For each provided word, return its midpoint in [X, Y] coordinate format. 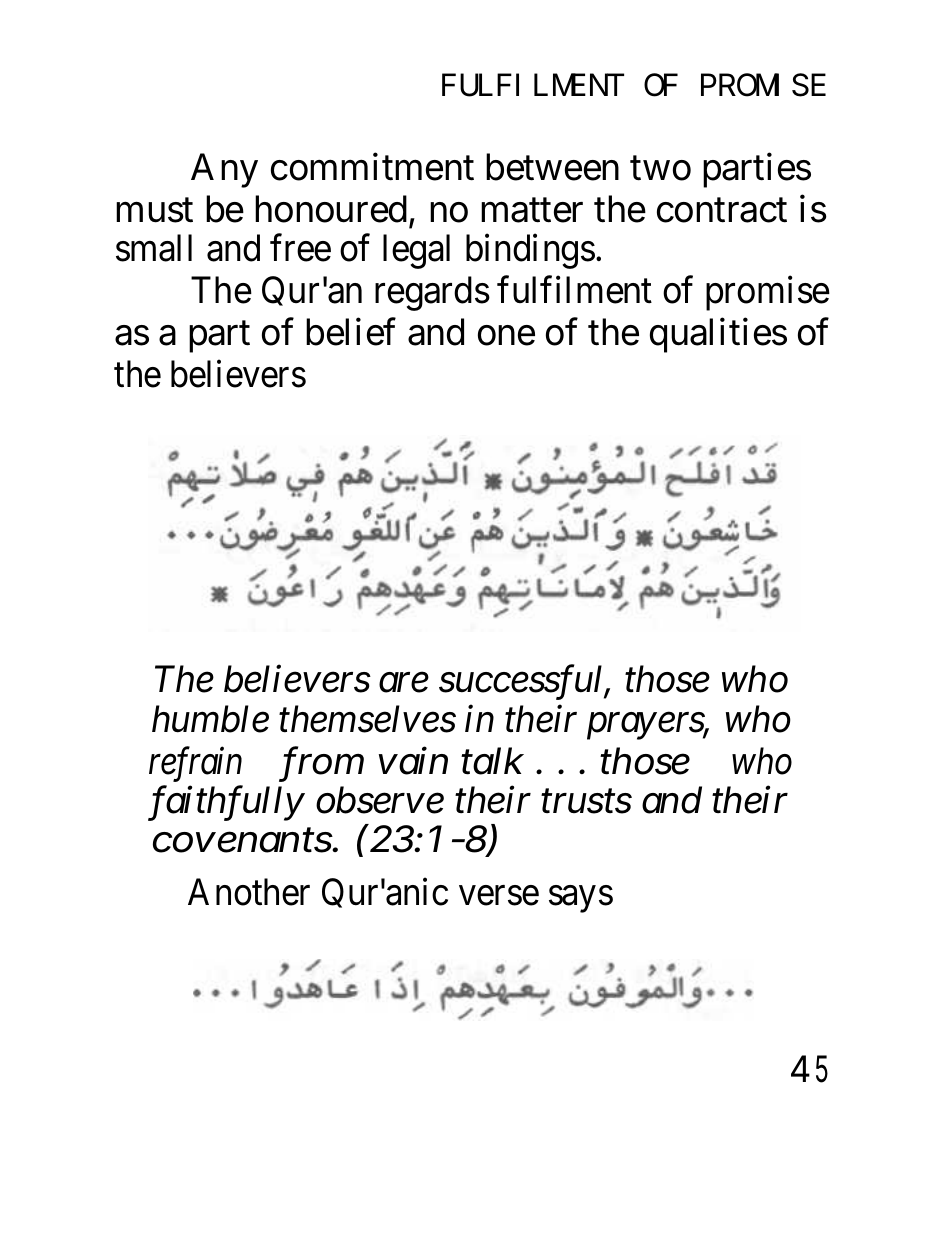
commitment [372, 167]
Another [249, 892]
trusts [586, 802]
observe [380, 800]
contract [722, 211]
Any [224, 170]
